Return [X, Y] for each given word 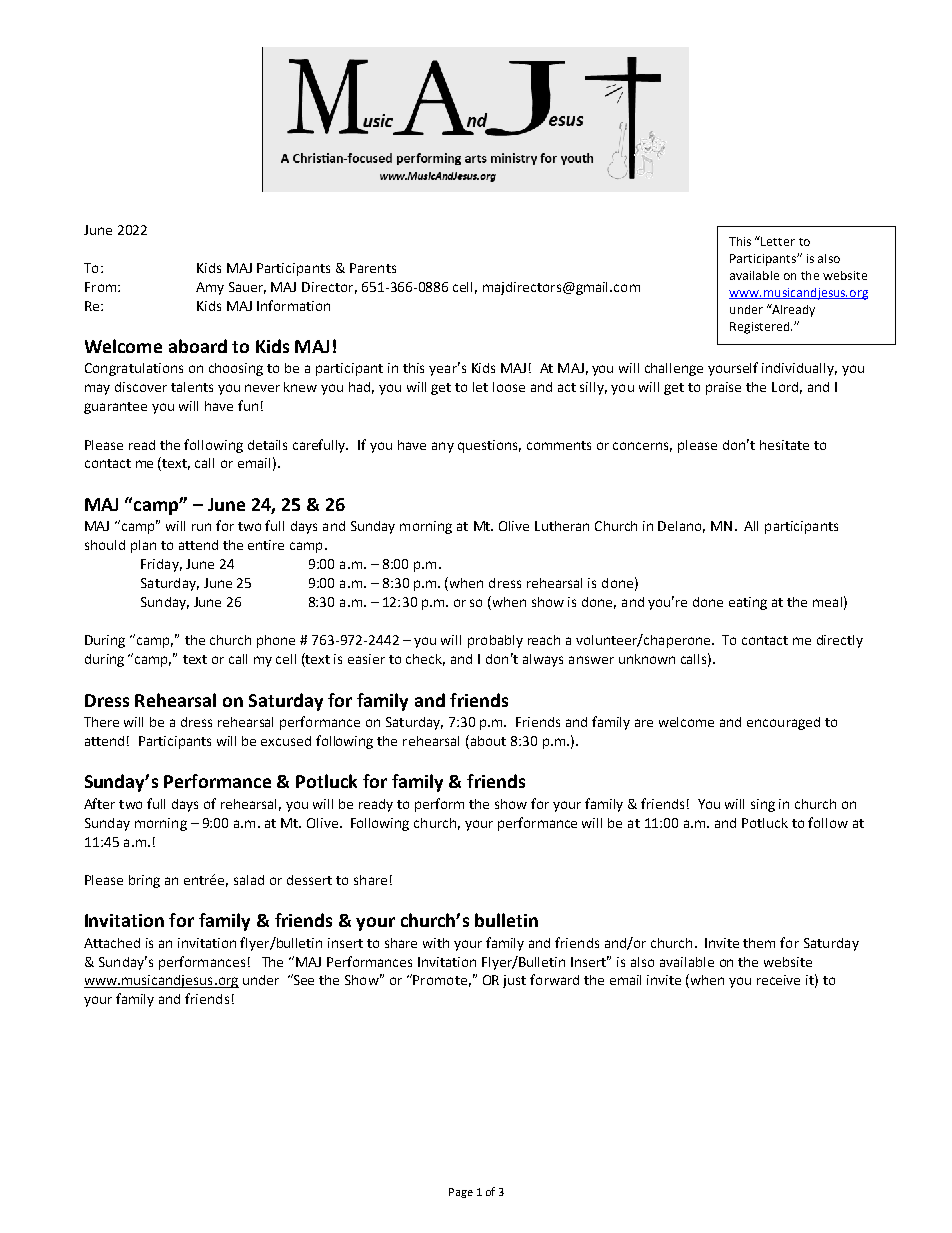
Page [461, 1193]
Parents [373, 268]
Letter [778, 241]
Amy [210, 288]
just [514, 981]
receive [778, 980]
